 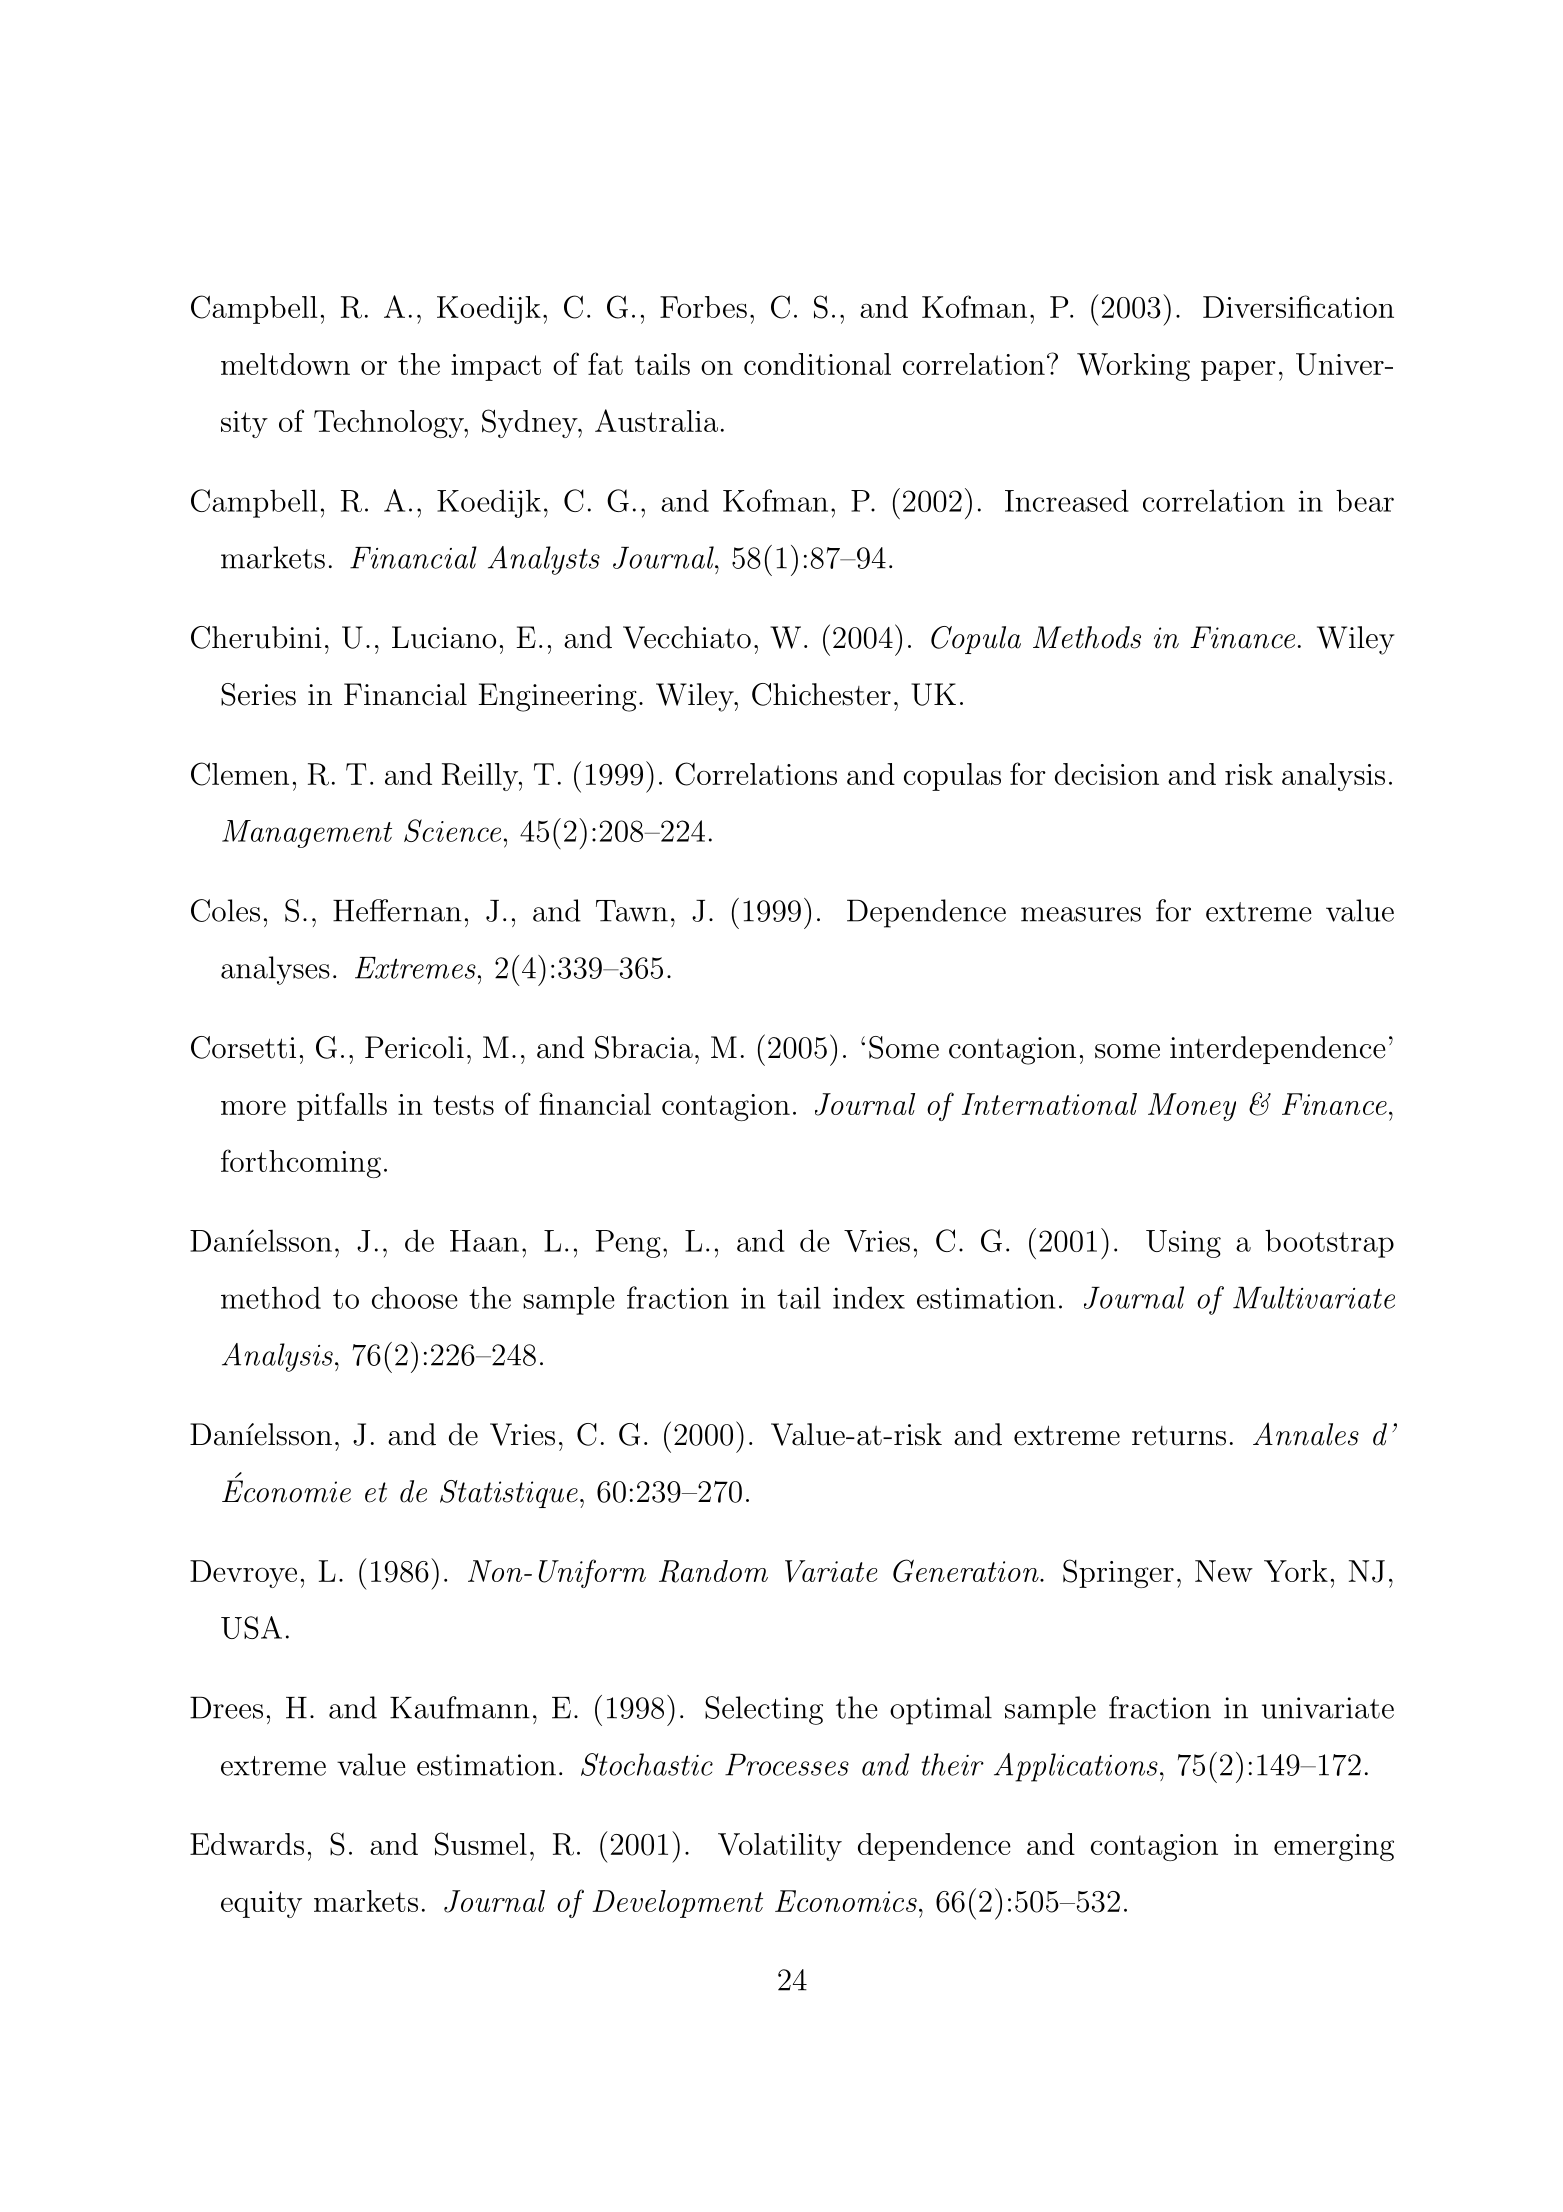 I want to click on Edwards, so click(x=247, y=1844).
